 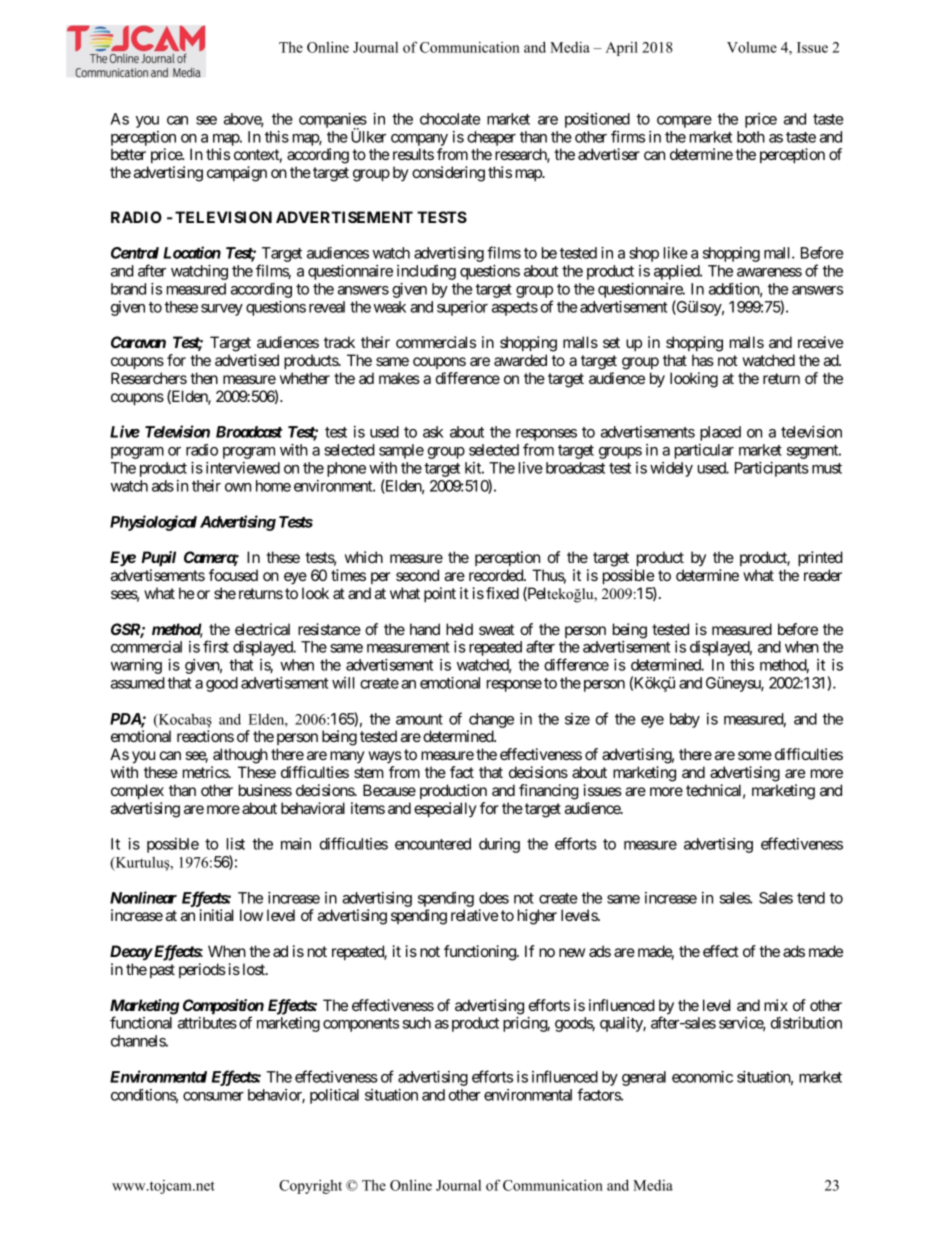 What do you see at coordinates (450, 119) in the screenshot?
I see `chocolate` at bounding box center [450, 119].
